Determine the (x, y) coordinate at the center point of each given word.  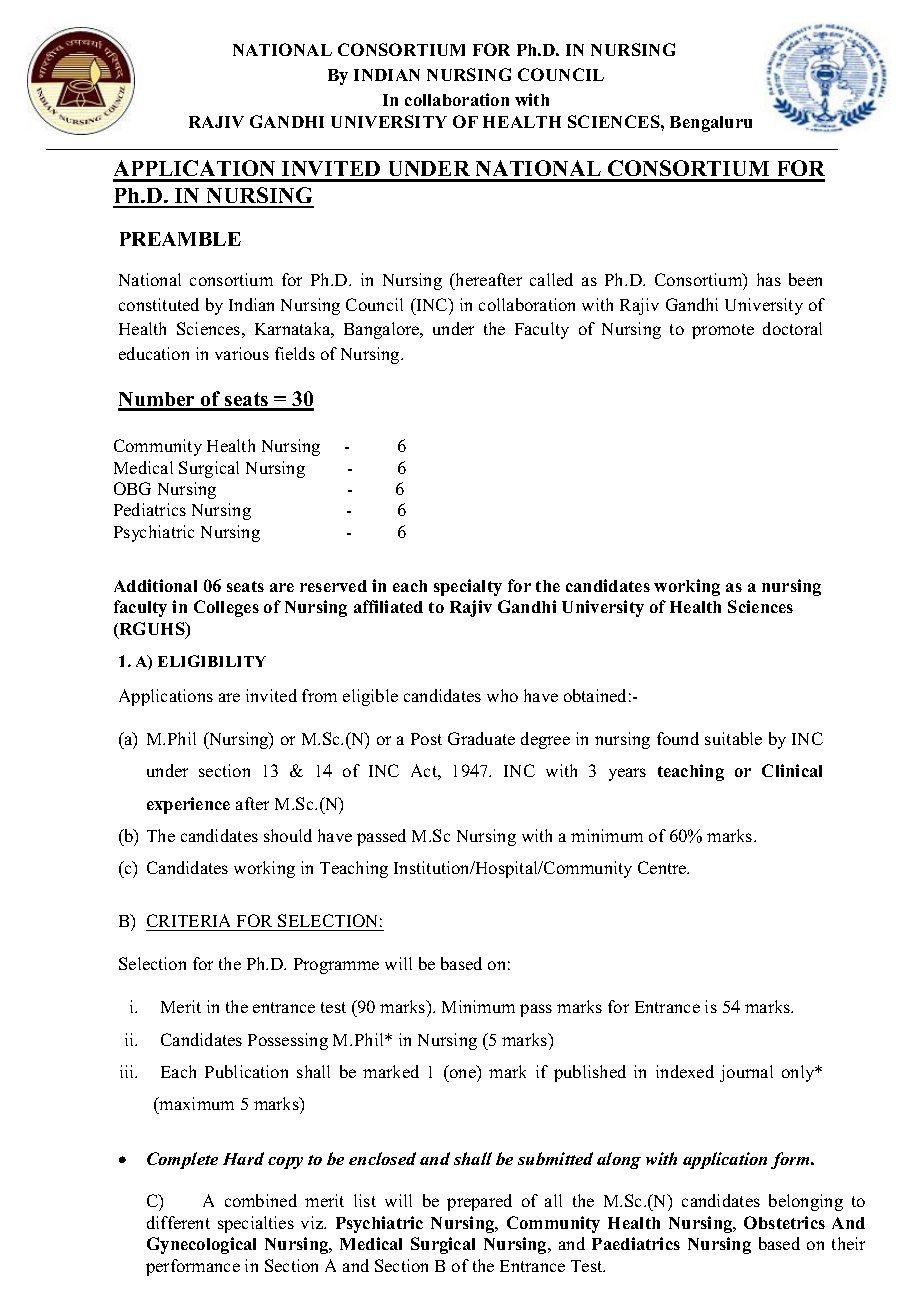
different (178, 1222)
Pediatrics (150, 509)
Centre (663, 867)
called (551, 279)
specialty (468, 587)
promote (723, 331)
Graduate (481, 738)
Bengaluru (711, 124)
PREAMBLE (180, 239)
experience (188, 805)
